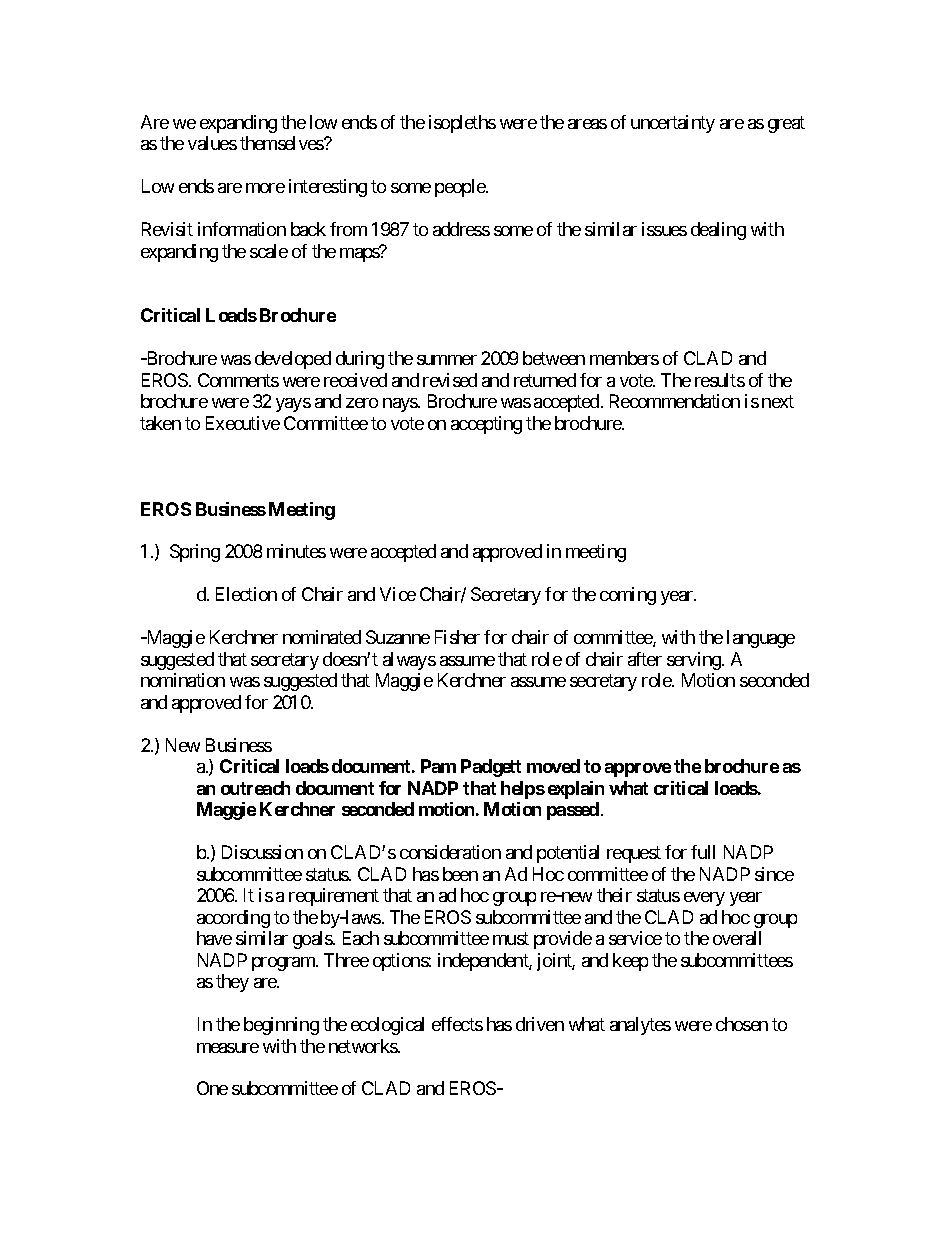 Image resolution: width=952 pixels, height=1233 pixels. I want to click on Fisher, so click(457, 637).
